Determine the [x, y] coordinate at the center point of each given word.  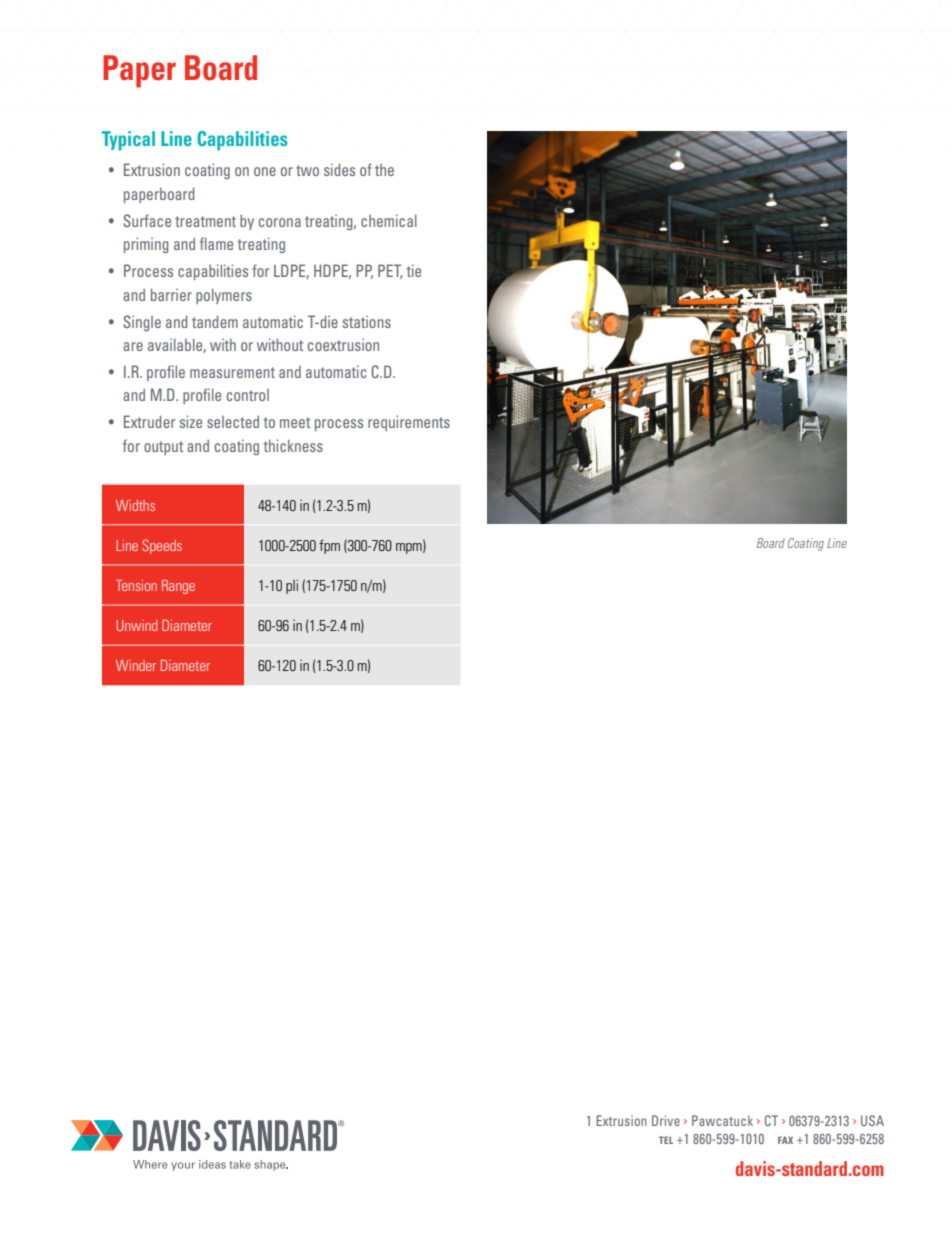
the [384, 170]
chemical [389, 220]
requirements [409, 423]
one [265, 171]
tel [666, 1140]
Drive [666, 1120]
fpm [329, 546]
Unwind [137, 625]
